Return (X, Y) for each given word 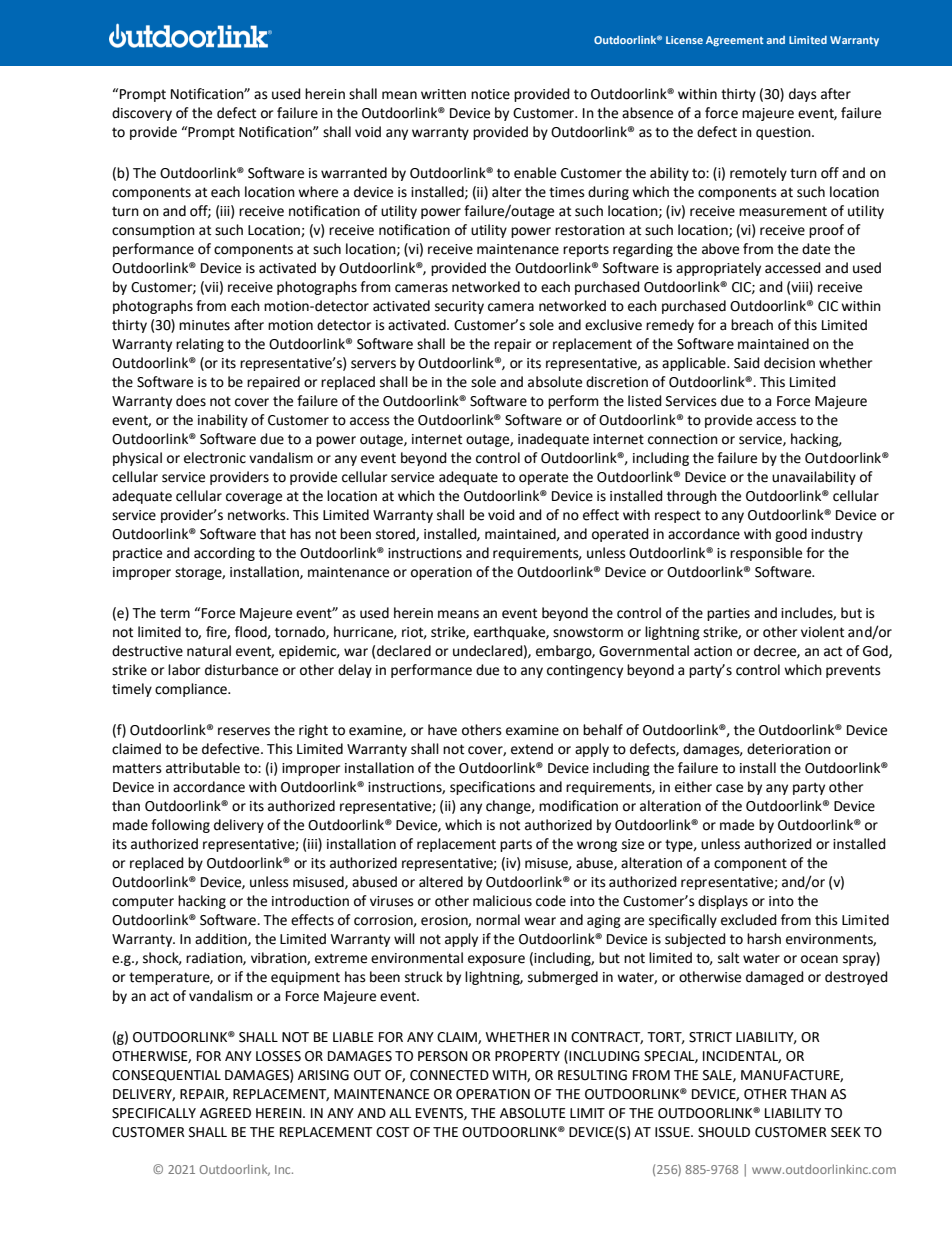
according (224, 554)
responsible (766, 554)
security (459, 307)
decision (789, 363)
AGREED (225, 1113)
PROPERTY (527, 1056)
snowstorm (588, 632)
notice (490, 94)
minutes (204, 325)
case (729, 788)
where (318, 192)
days (803, 95)
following (180, 826)
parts (516, 845)
